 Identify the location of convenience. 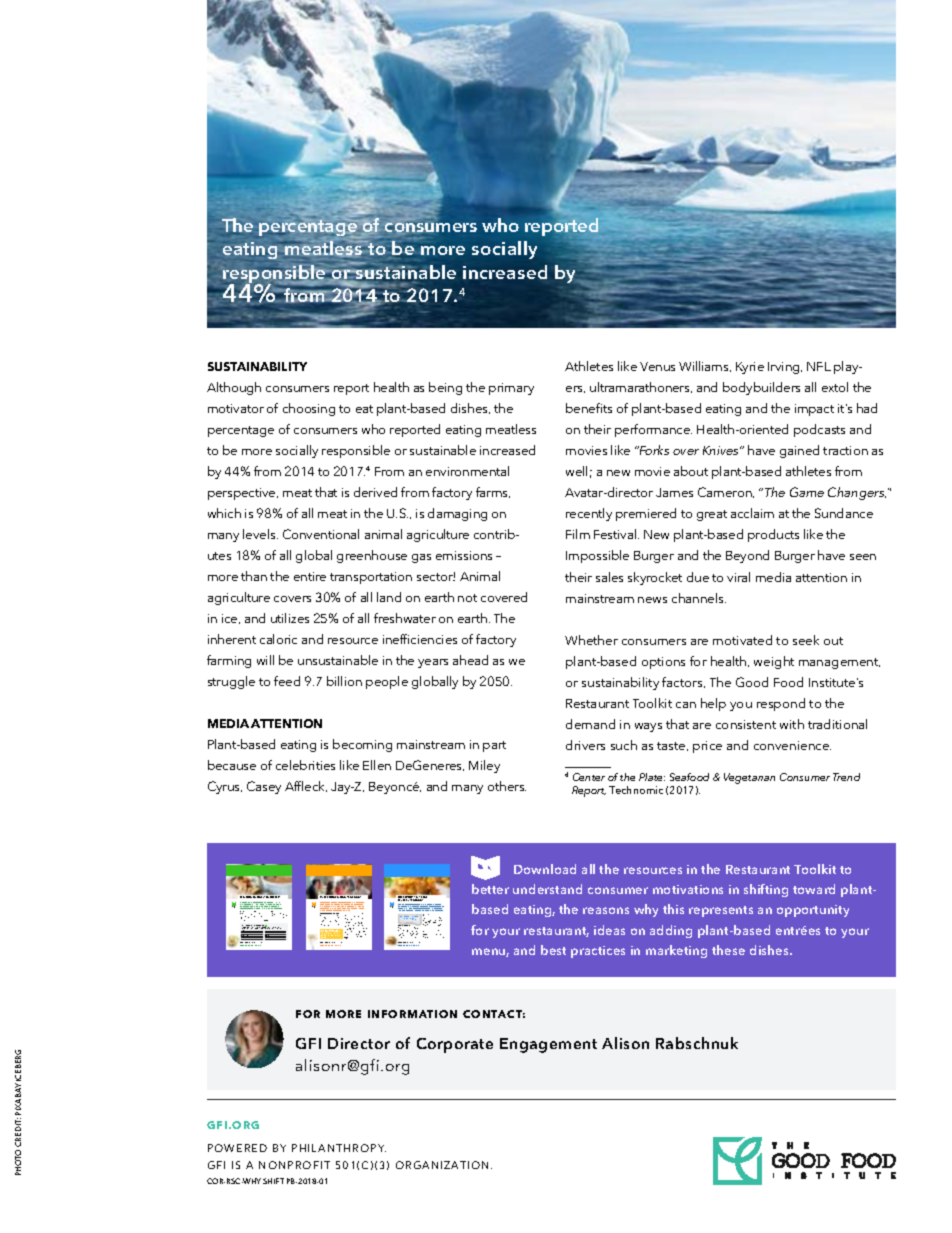
(792, 745).
